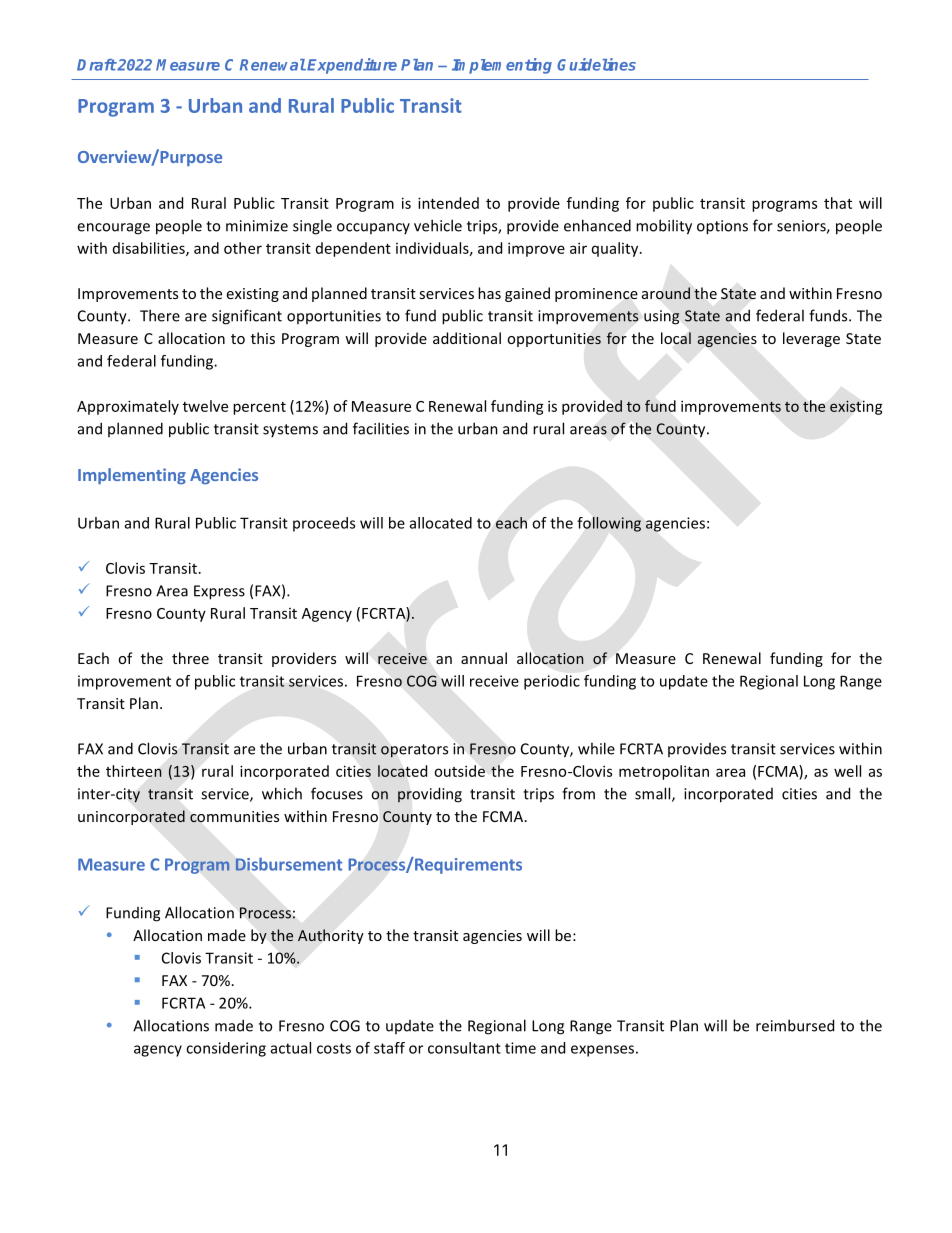 This document has height=1233, width=952. What do you see at coordinates (381, 428) in the document?
I see `facilities` at bounding box center [381, 428].
